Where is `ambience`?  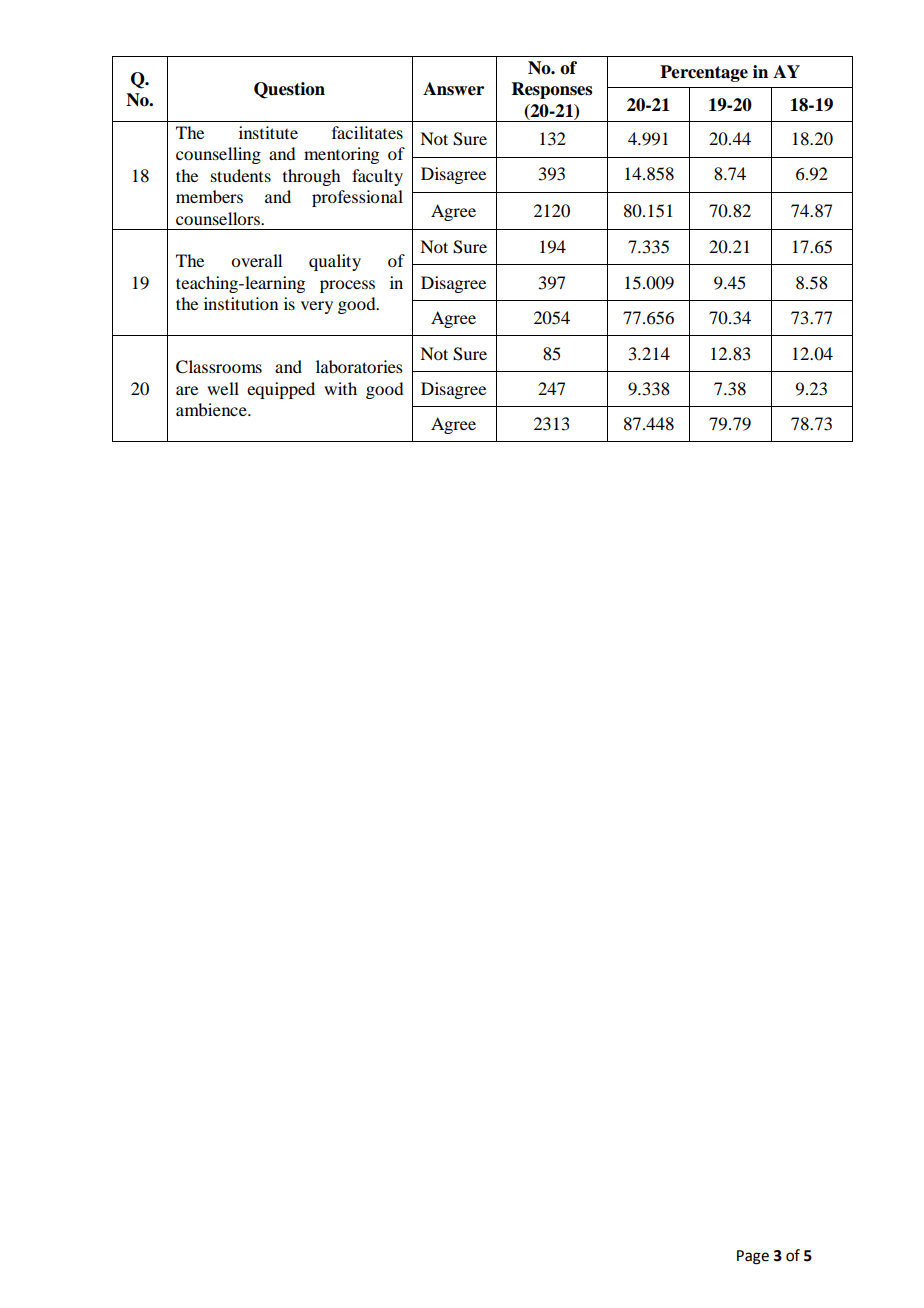
ambience is located at coordinates (212, 409).
